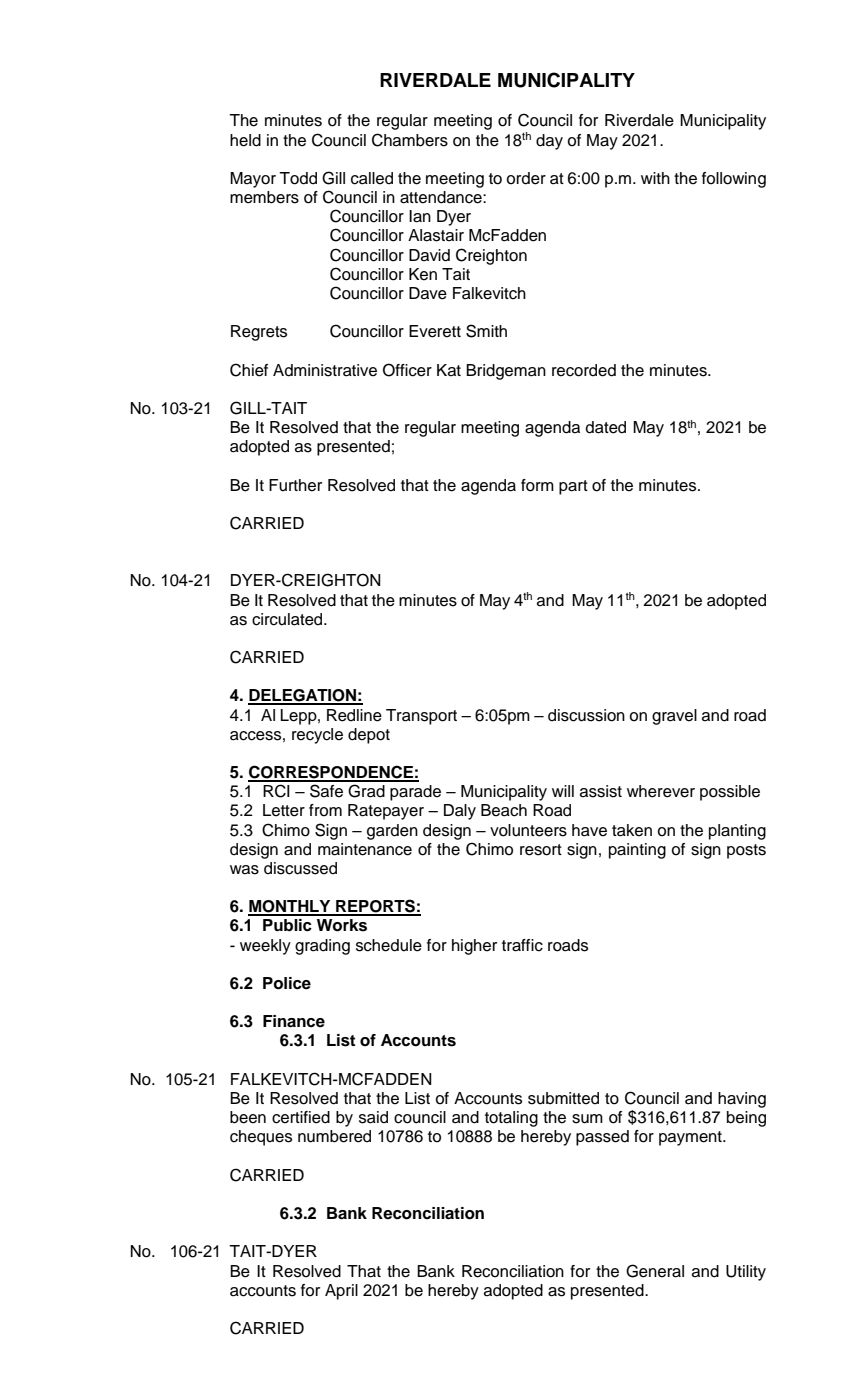 Image resolution: width=849 pixels, height=1400 pixels. I want to click on MONTHLY, so click(290, 907).
